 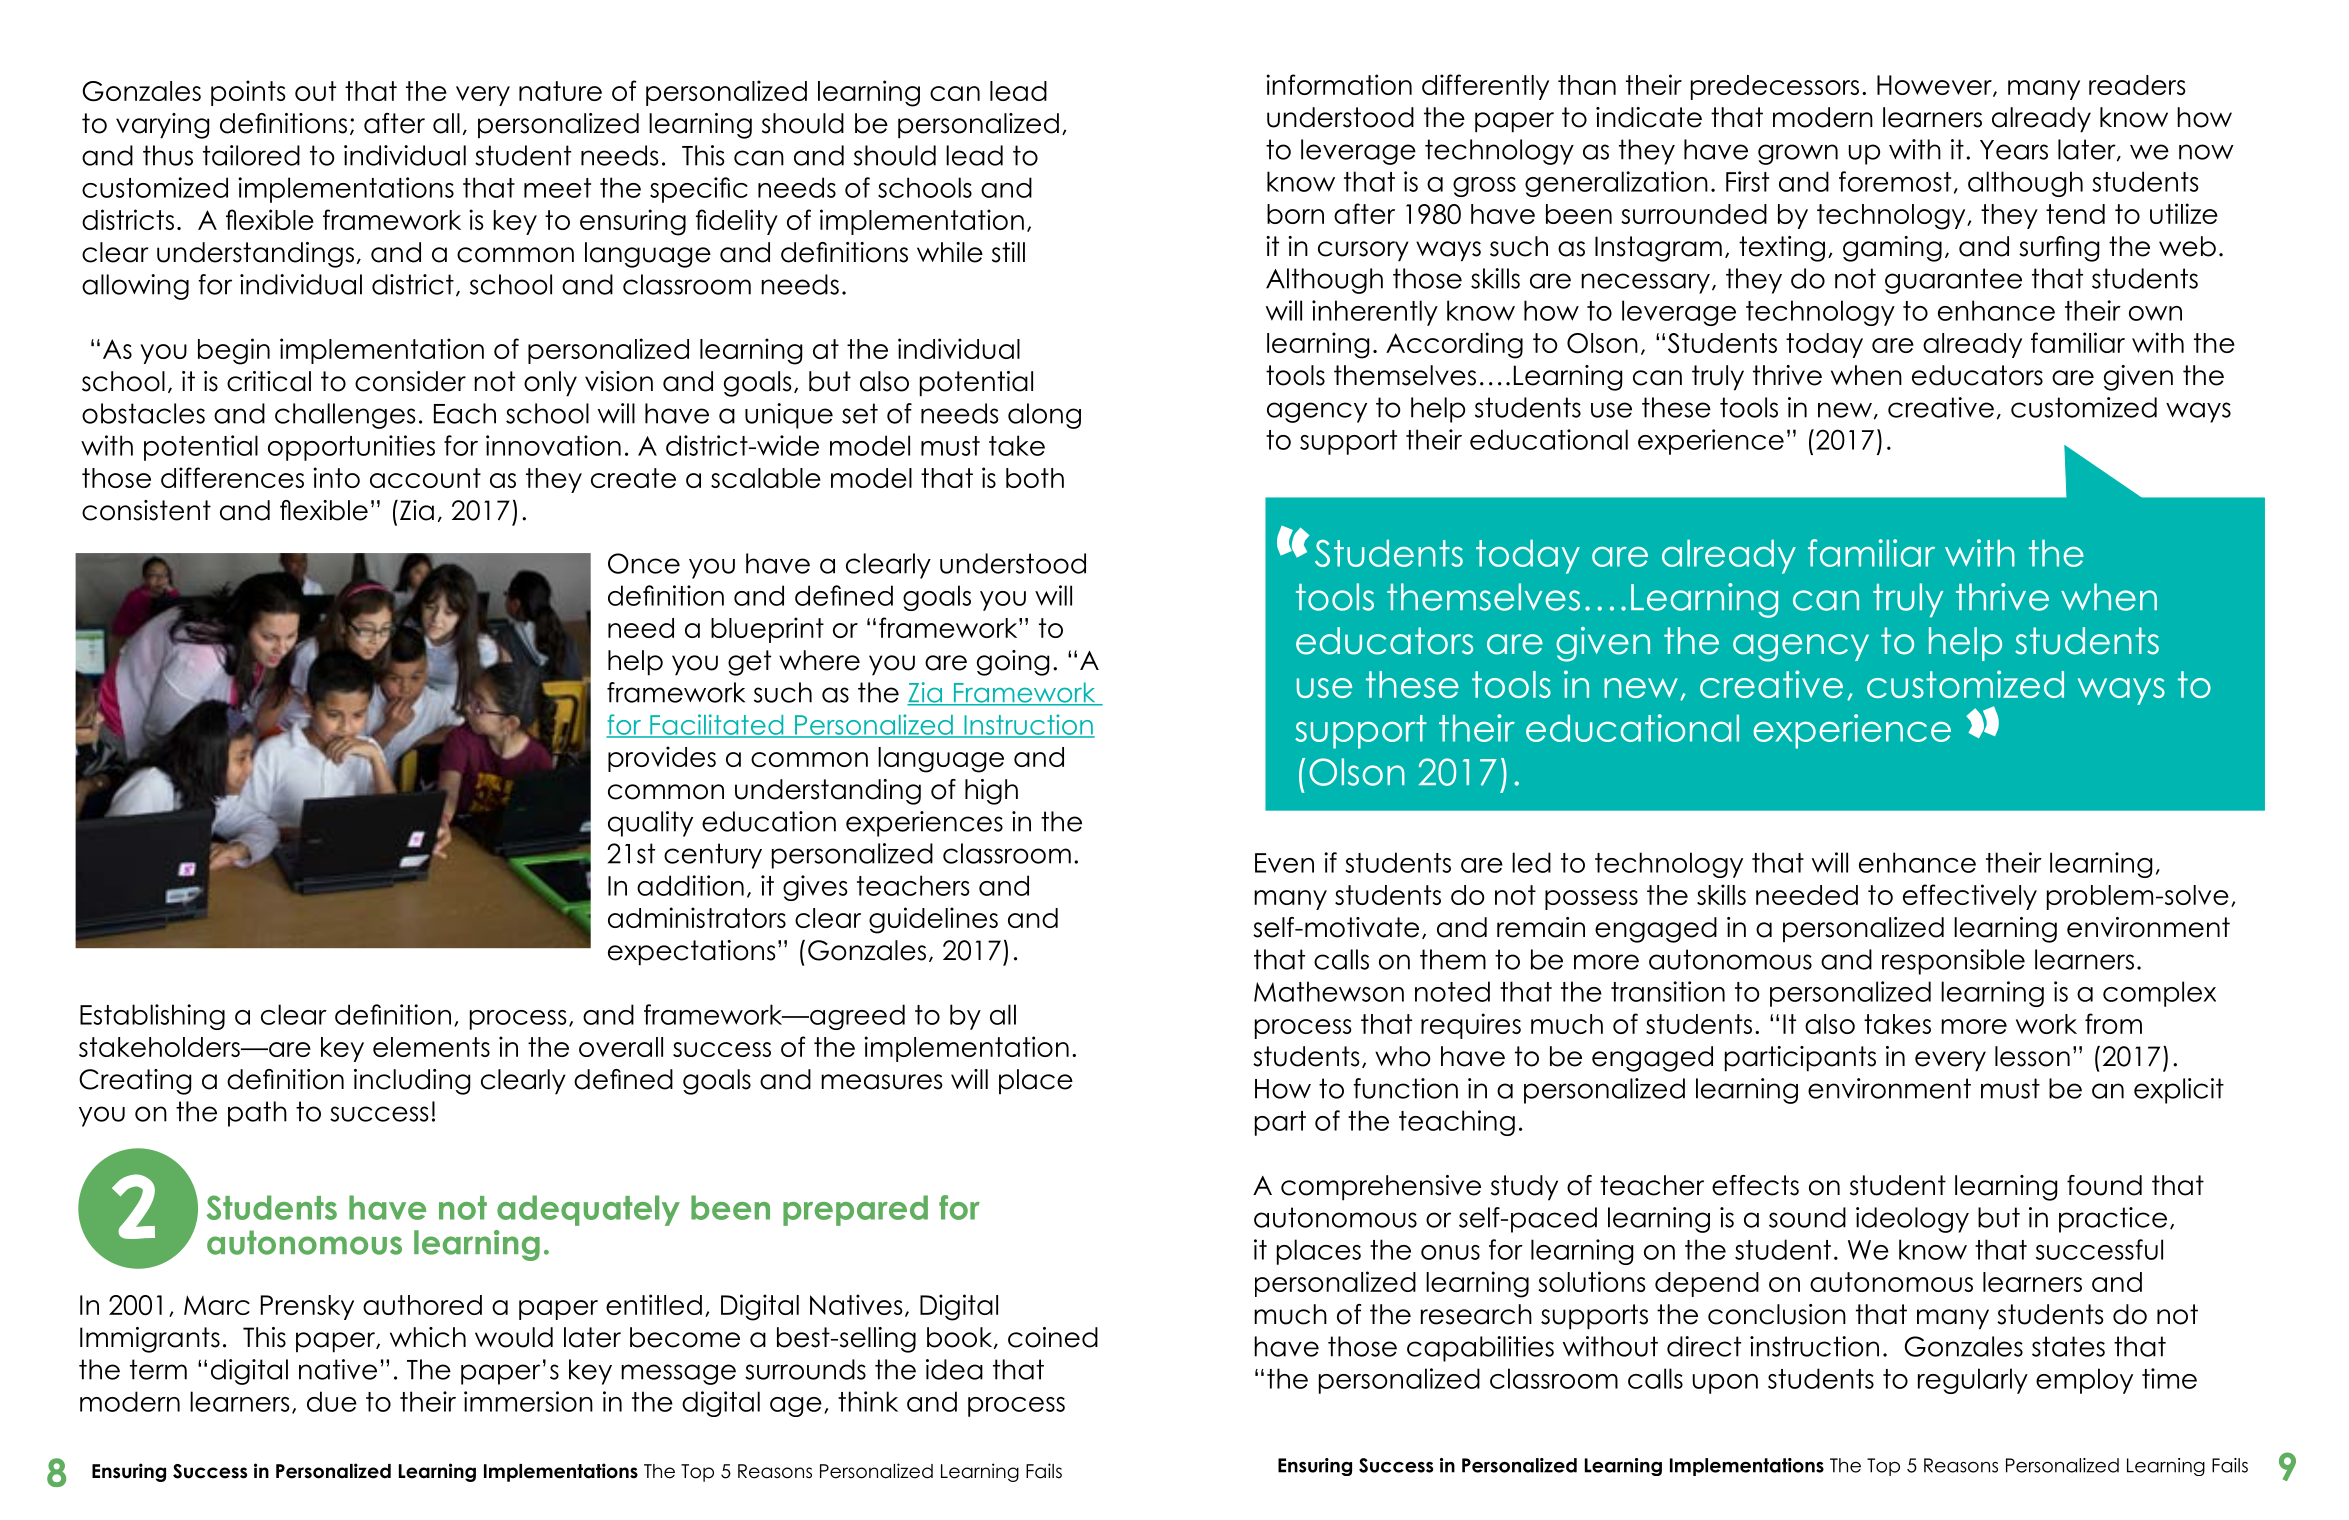 I want to click on opportunities, so click(x=351, y=448).
